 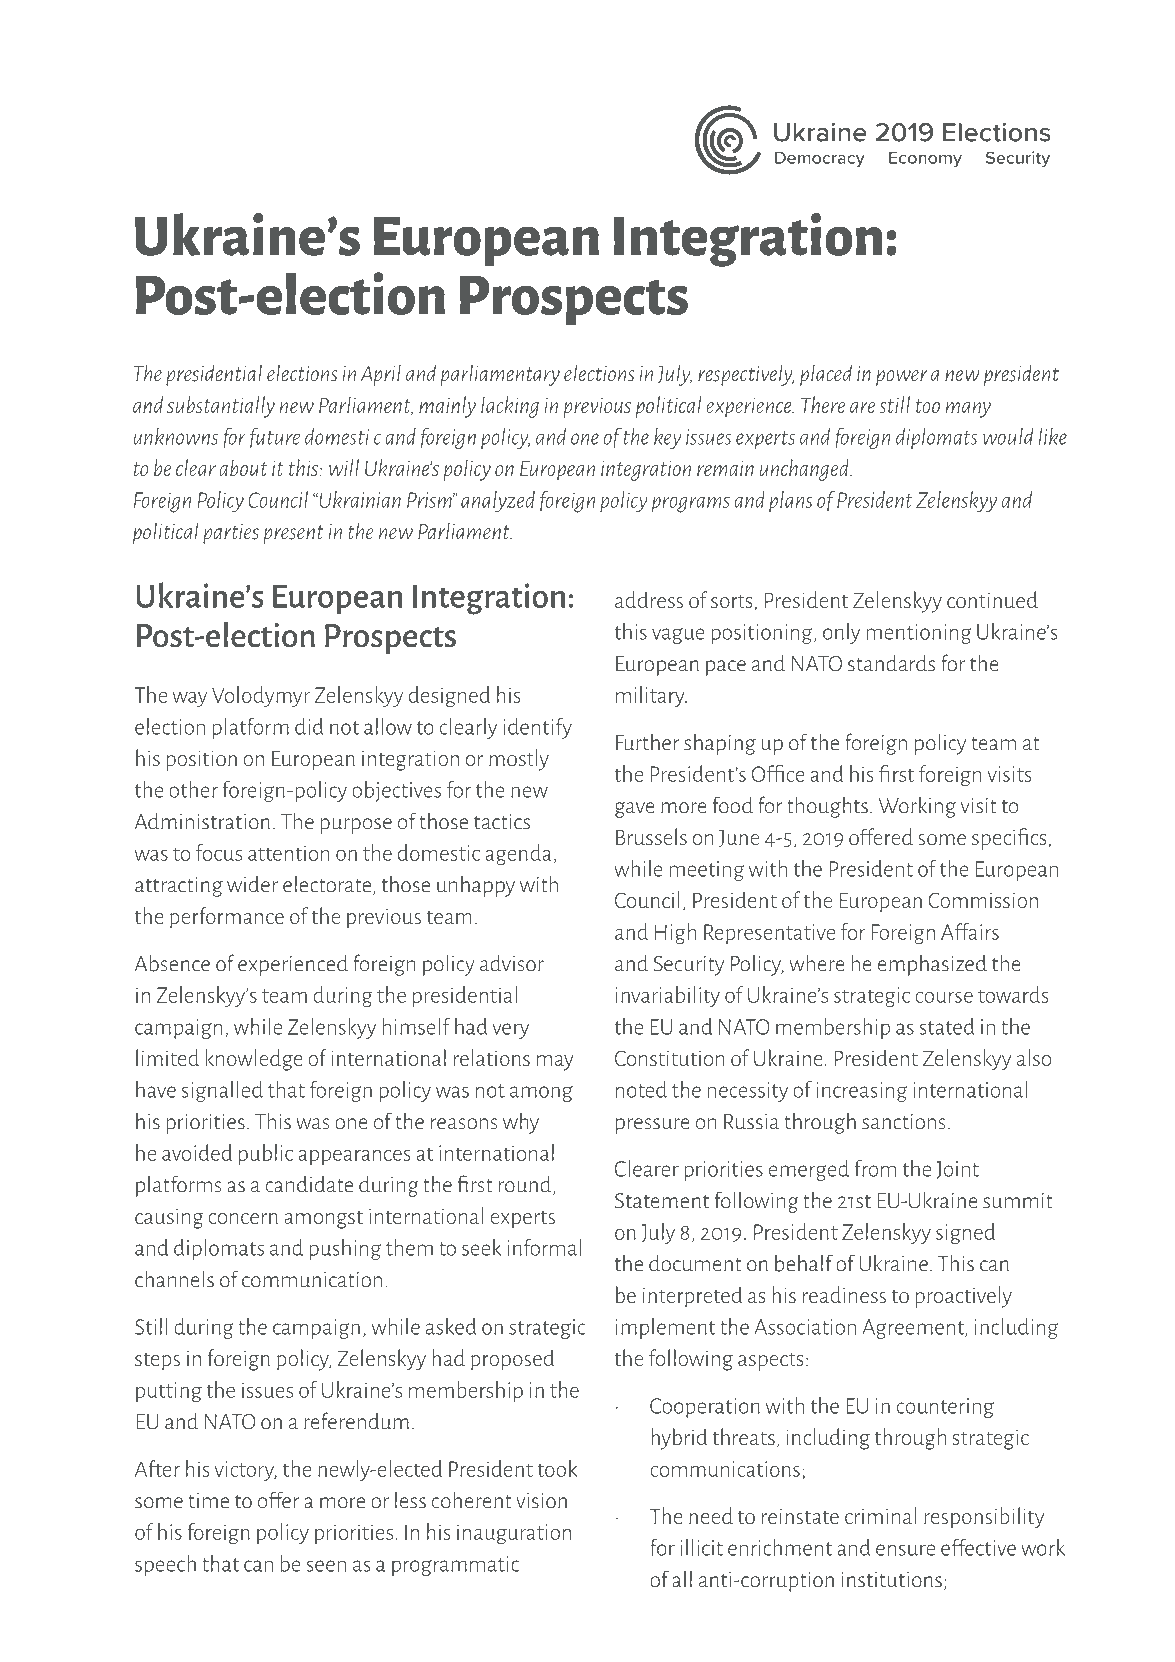 I want to click on gave, so click(x=635, y=810).
